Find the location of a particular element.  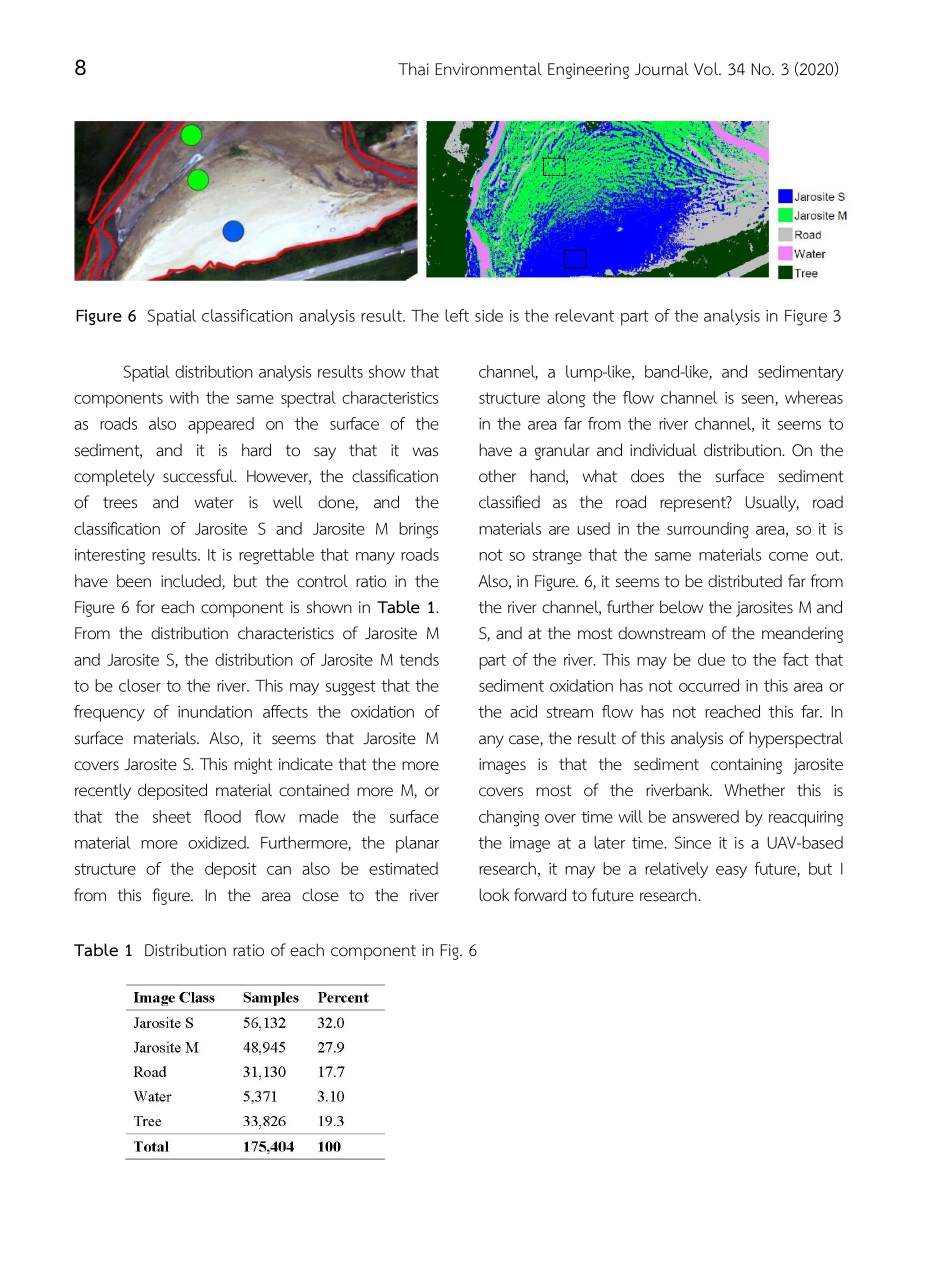

Vol is located at coordinates (707, 69).
